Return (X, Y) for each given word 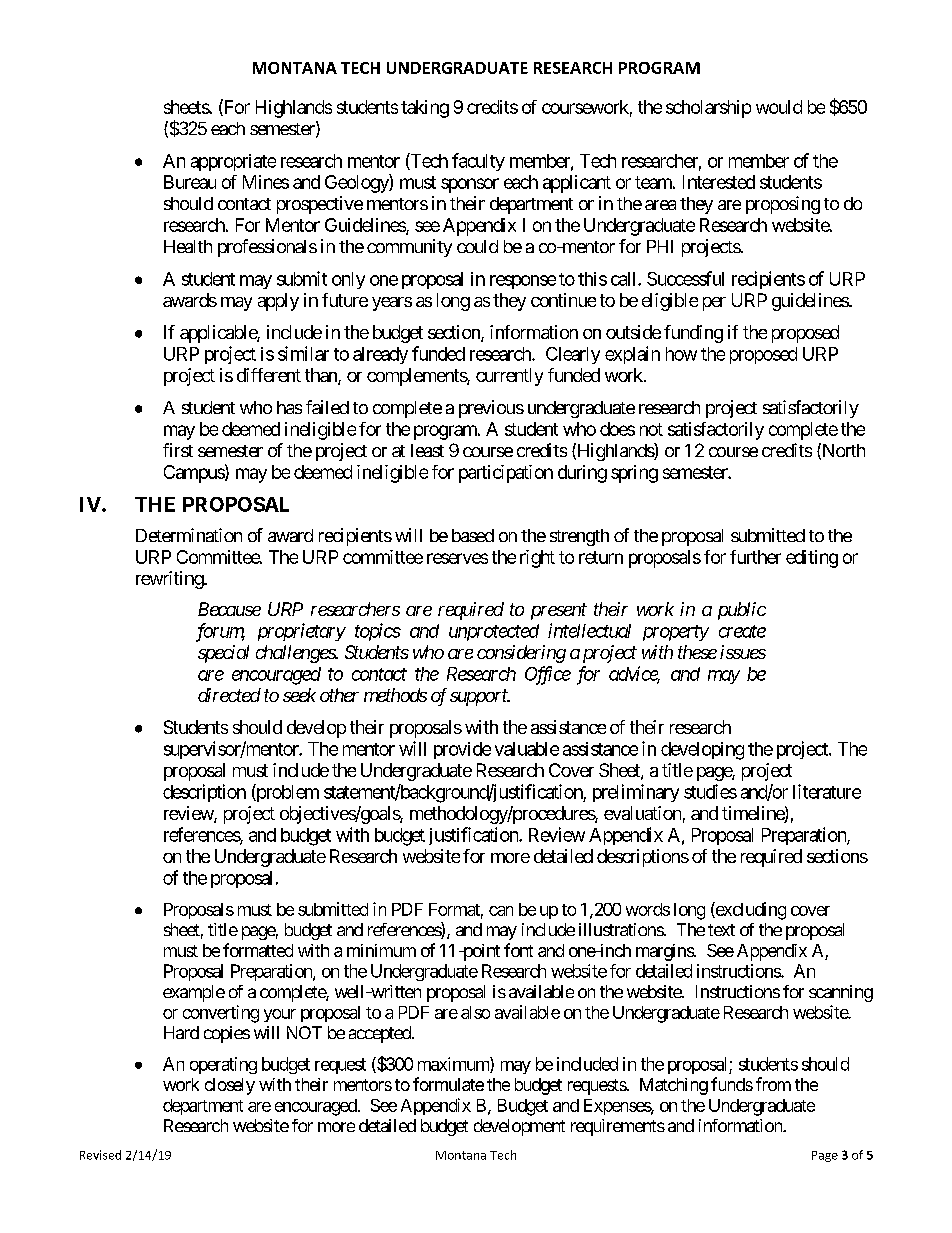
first (178, 450)
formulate (448, 1084)
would (779, 107)
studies (710, 791)
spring (634, 474)
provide (462, 750)
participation (506, 474)
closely (230, 1086)
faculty (478, 162)
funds (732, 1084)
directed (229, 695)
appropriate (233, 162)
